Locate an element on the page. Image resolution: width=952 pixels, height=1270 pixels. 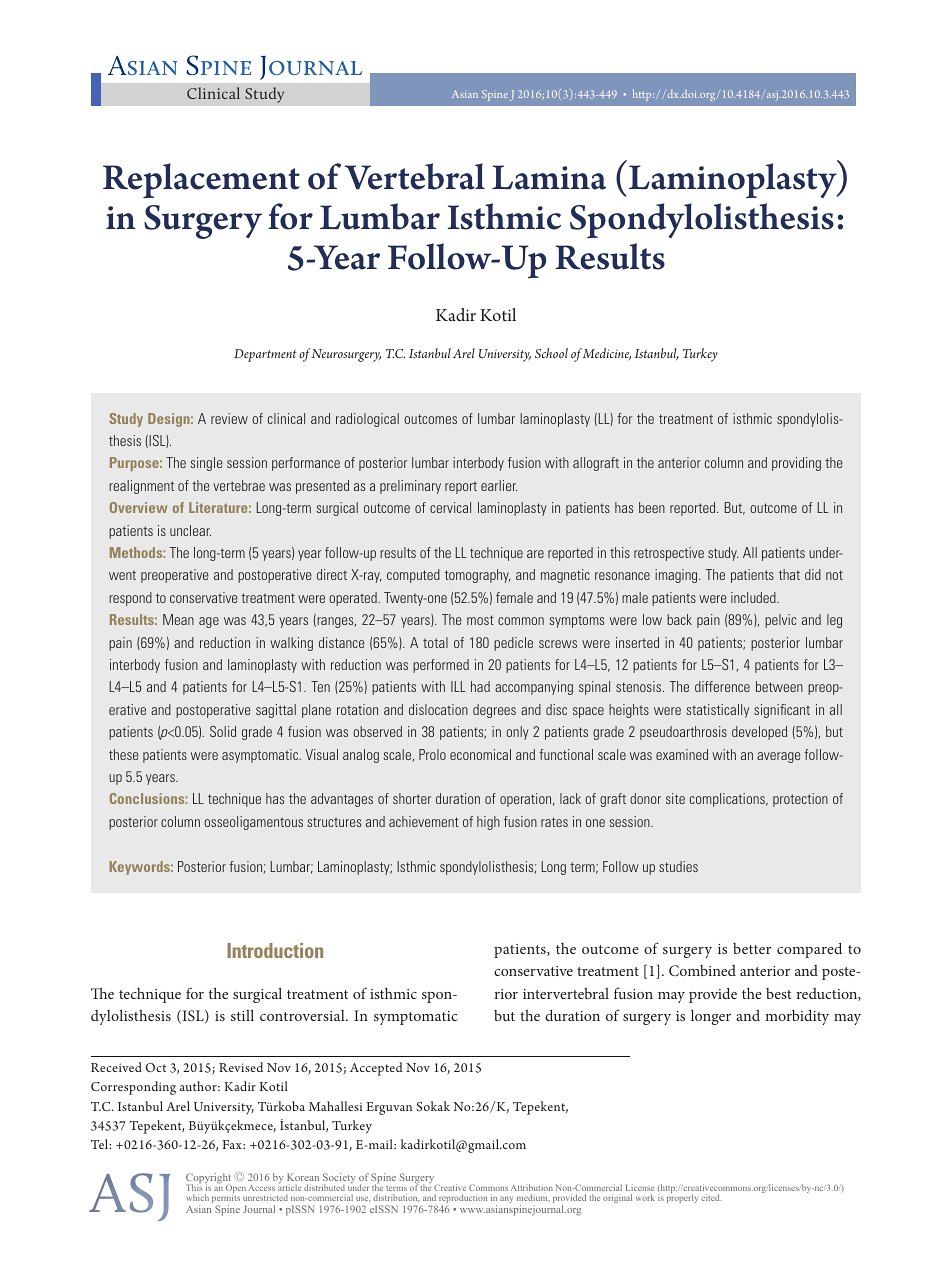
Solid is located at coordinates (223, 731).
